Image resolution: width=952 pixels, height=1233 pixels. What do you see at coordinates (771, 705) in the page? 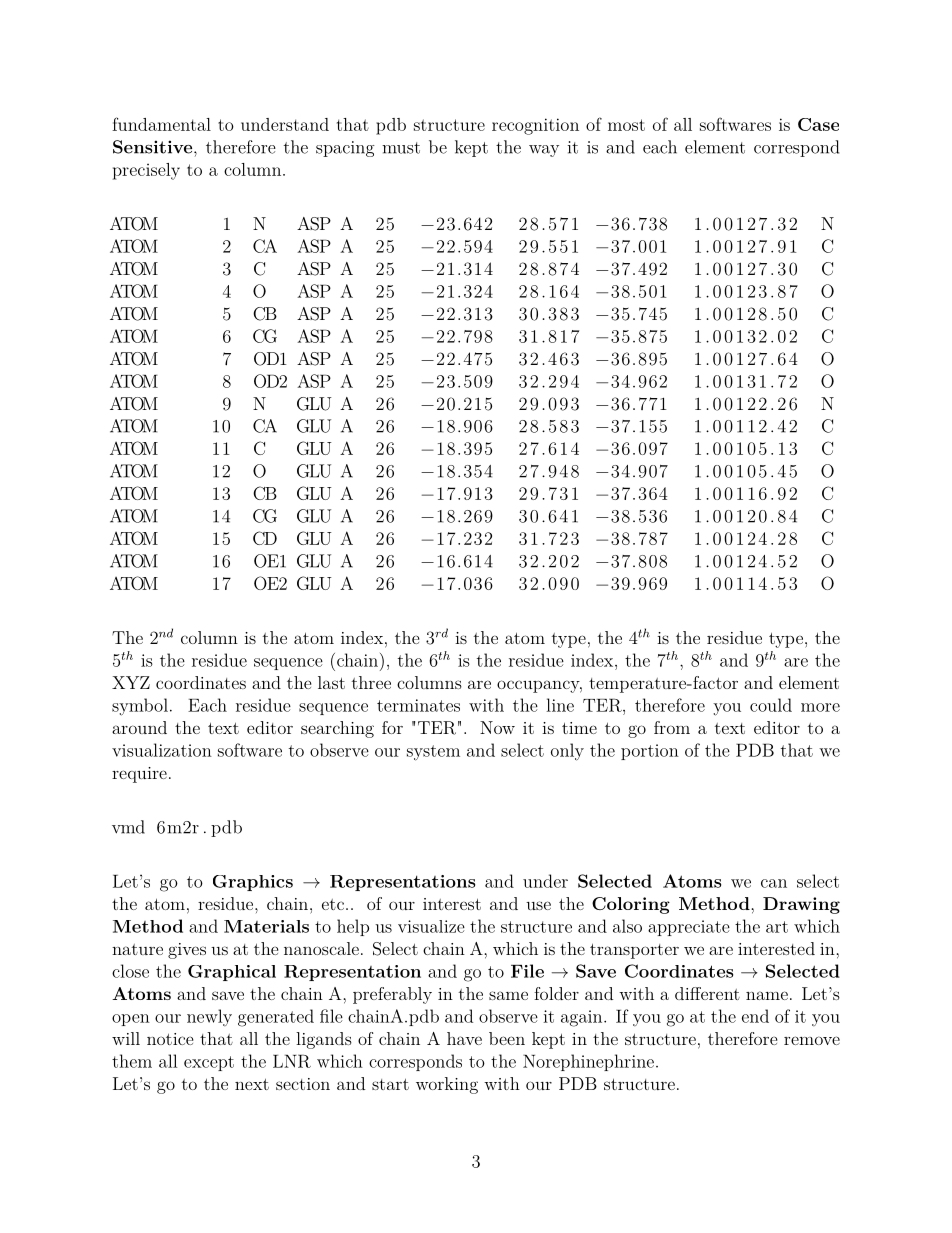
I see `could` at bounding box center [771, 705].
